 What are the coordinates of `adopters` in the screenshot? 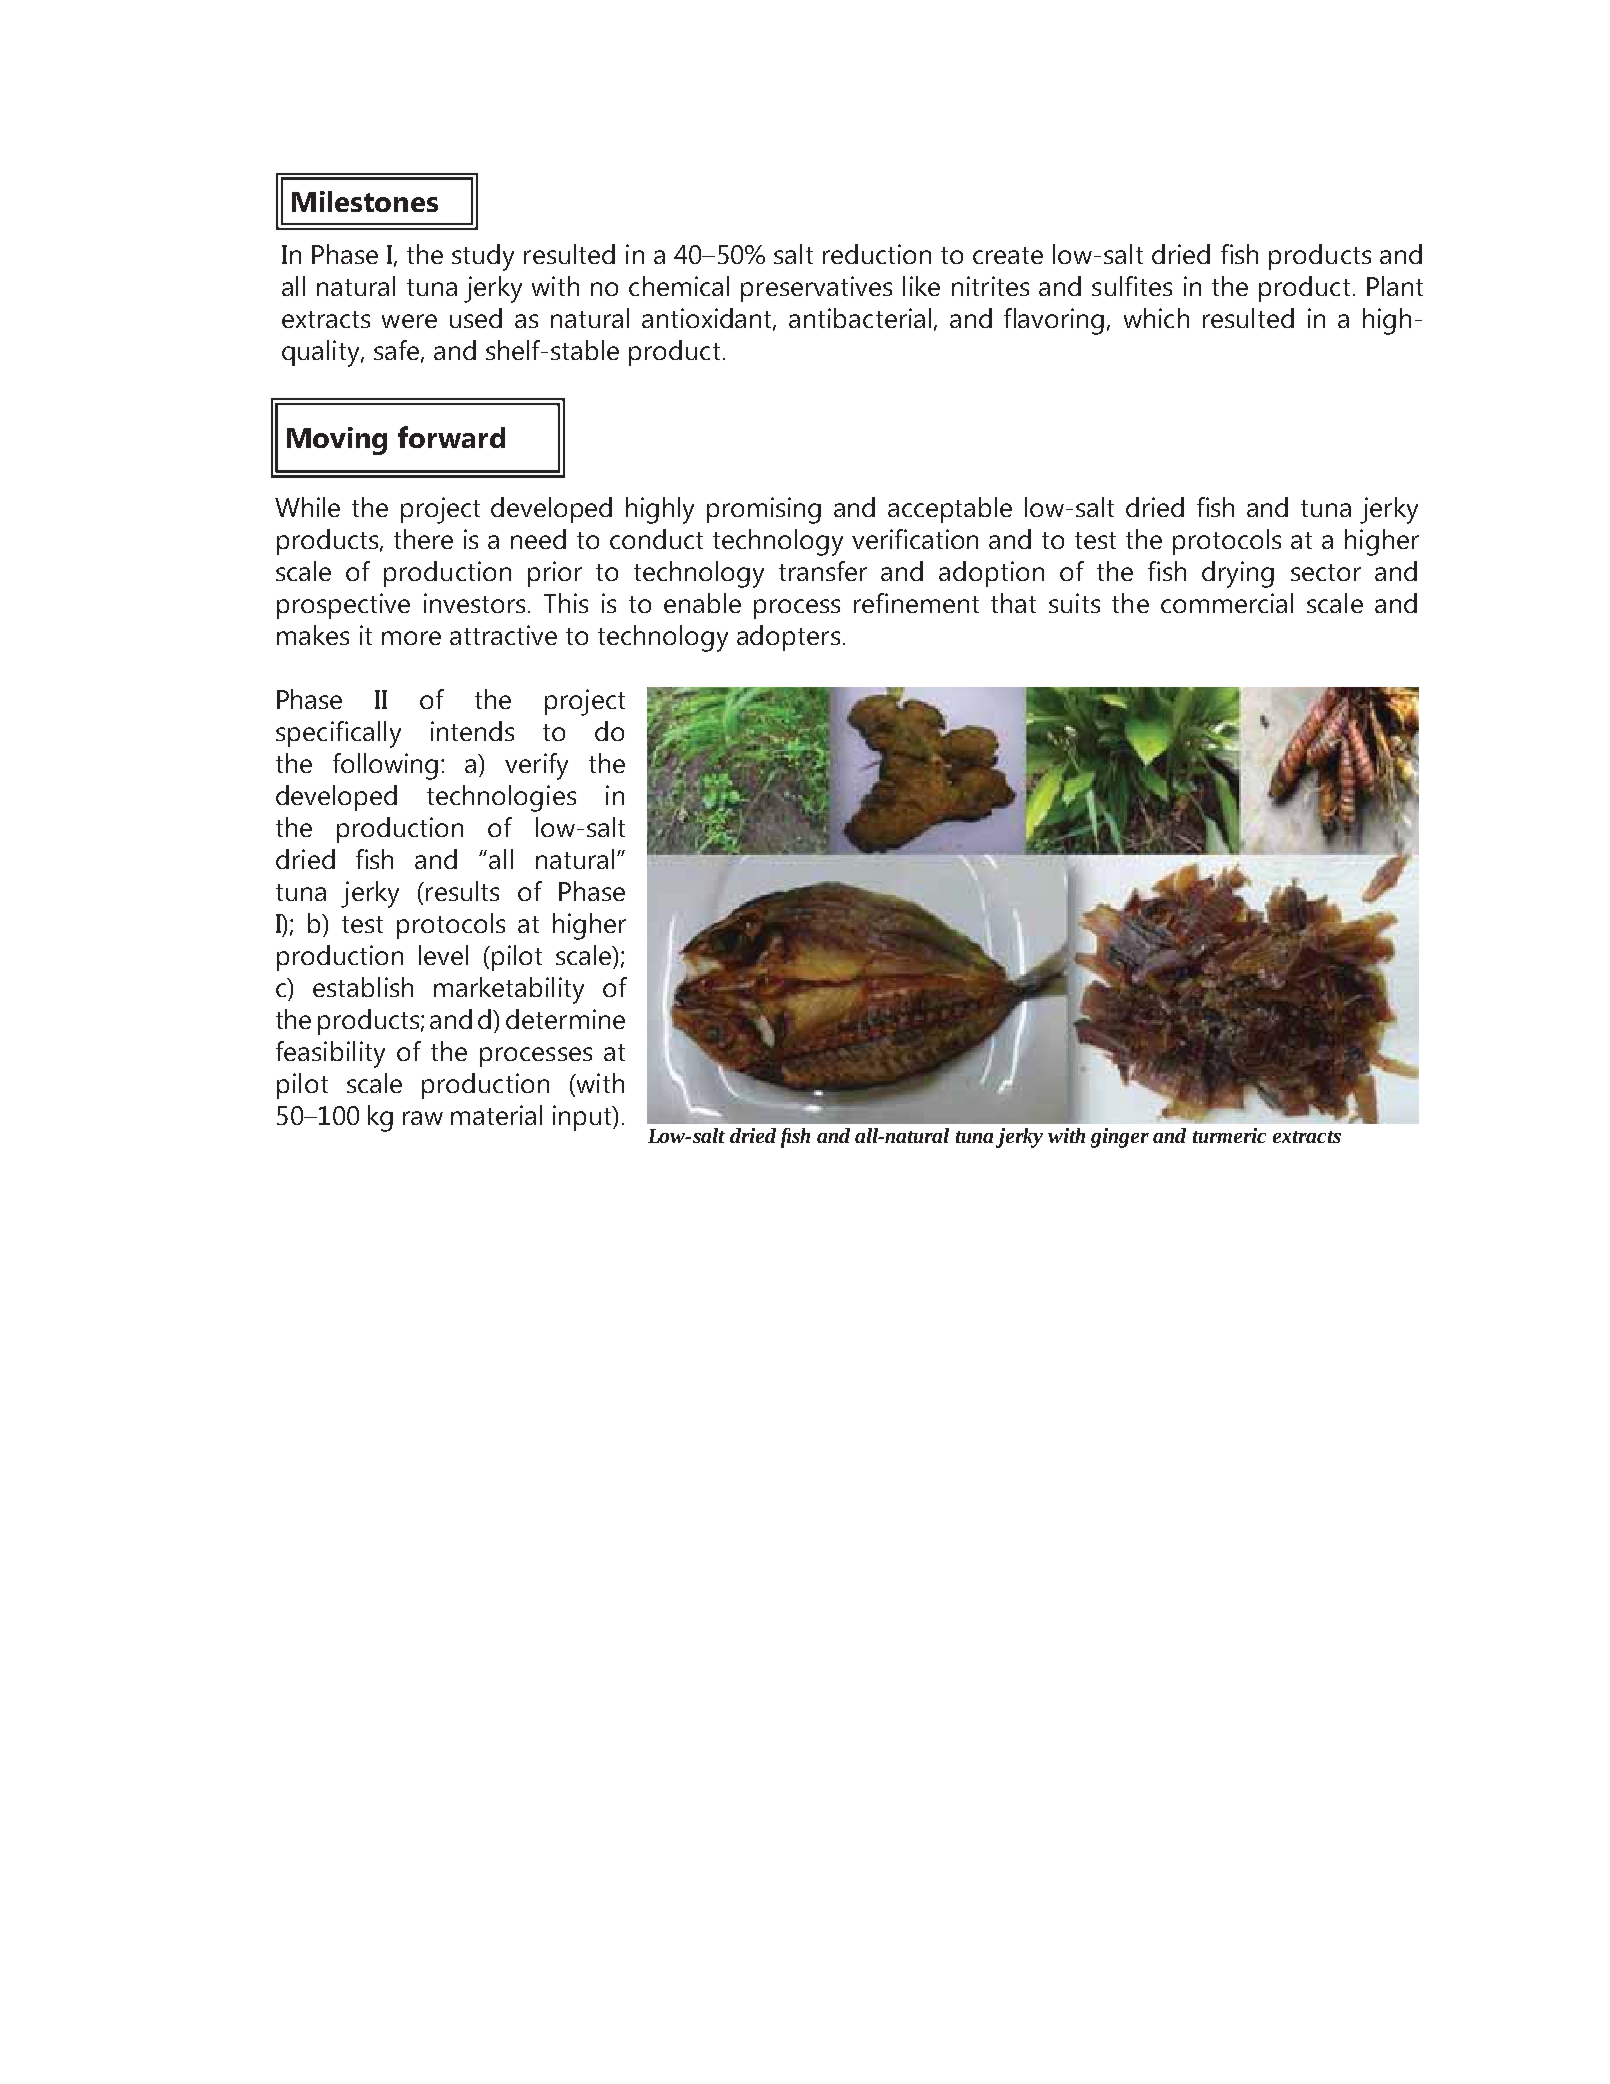 It's located at (788, 638).
